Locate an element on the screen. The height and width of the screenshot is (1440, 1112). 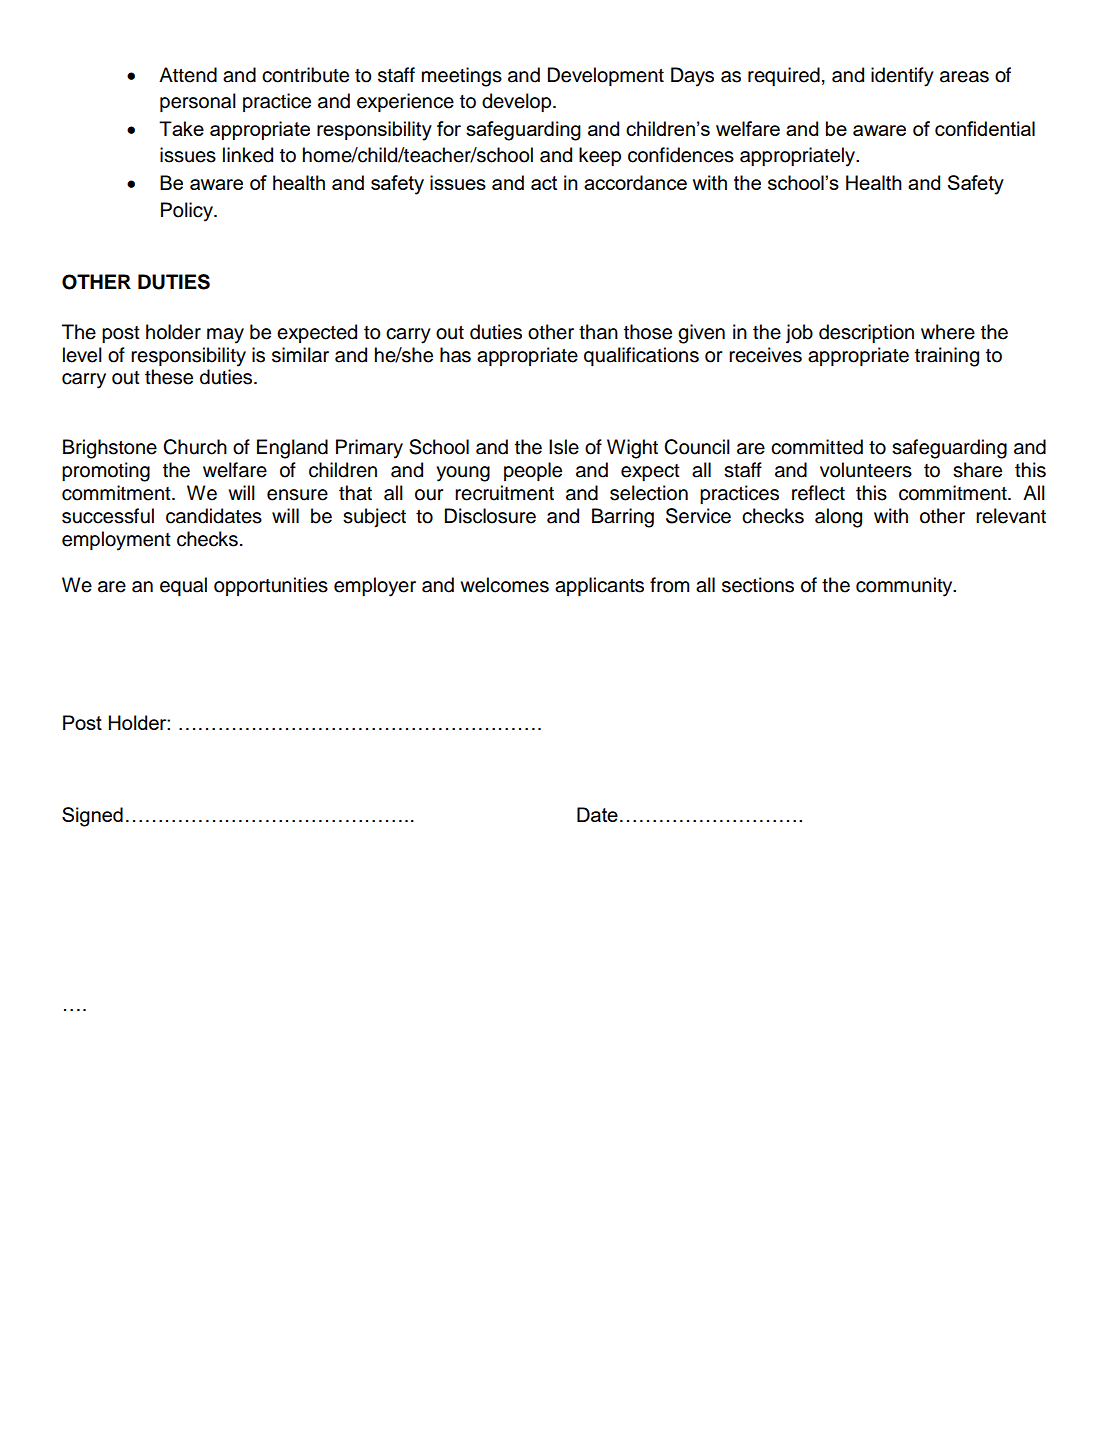
Disclosure is located at coordinates (490, 516).
